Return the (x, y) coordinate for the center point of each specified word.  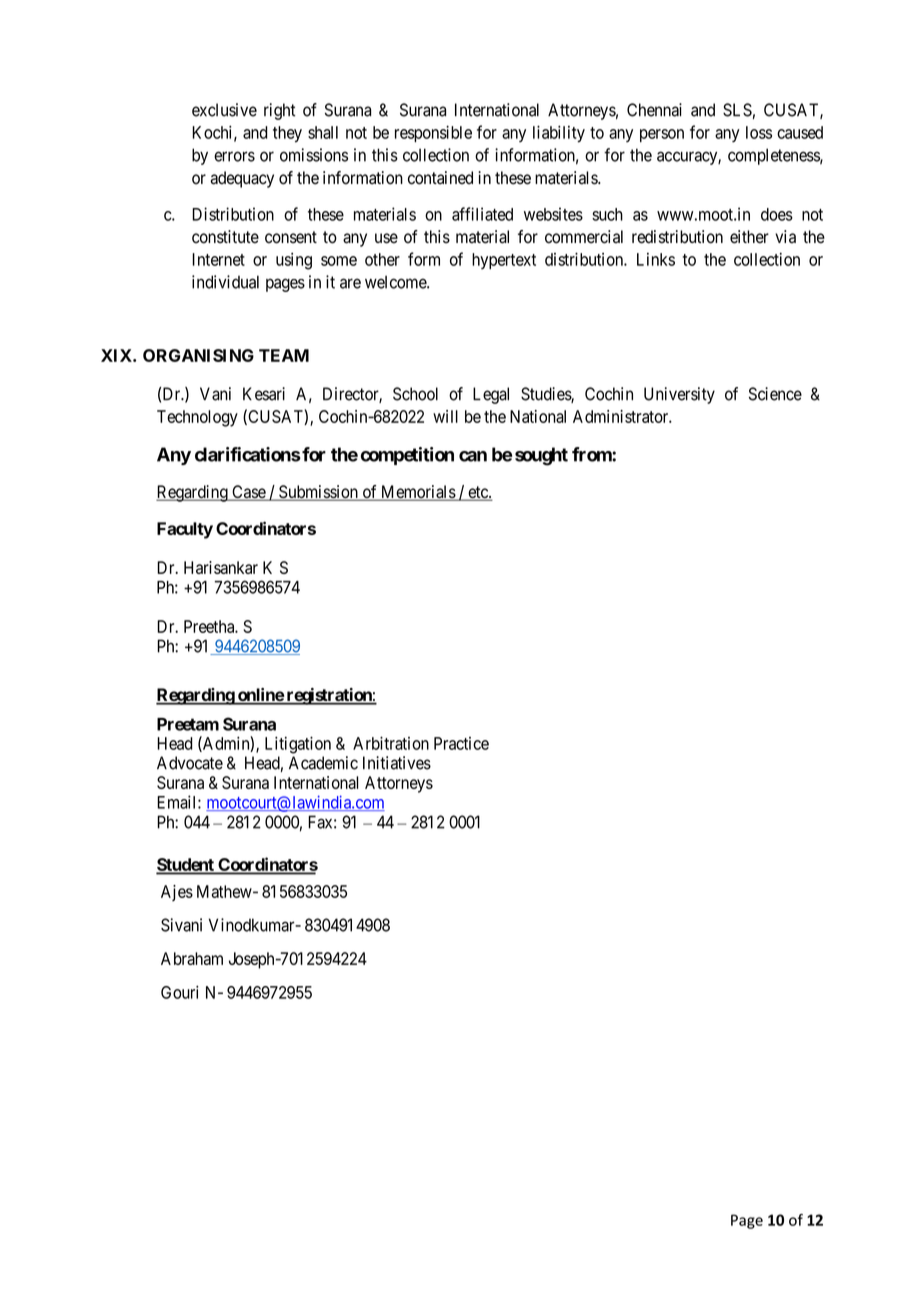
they (287, 134)
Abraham (192, 958)
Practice (461, 743)
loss (759, 132)
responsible (433, 134)
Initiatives (397, 763)
